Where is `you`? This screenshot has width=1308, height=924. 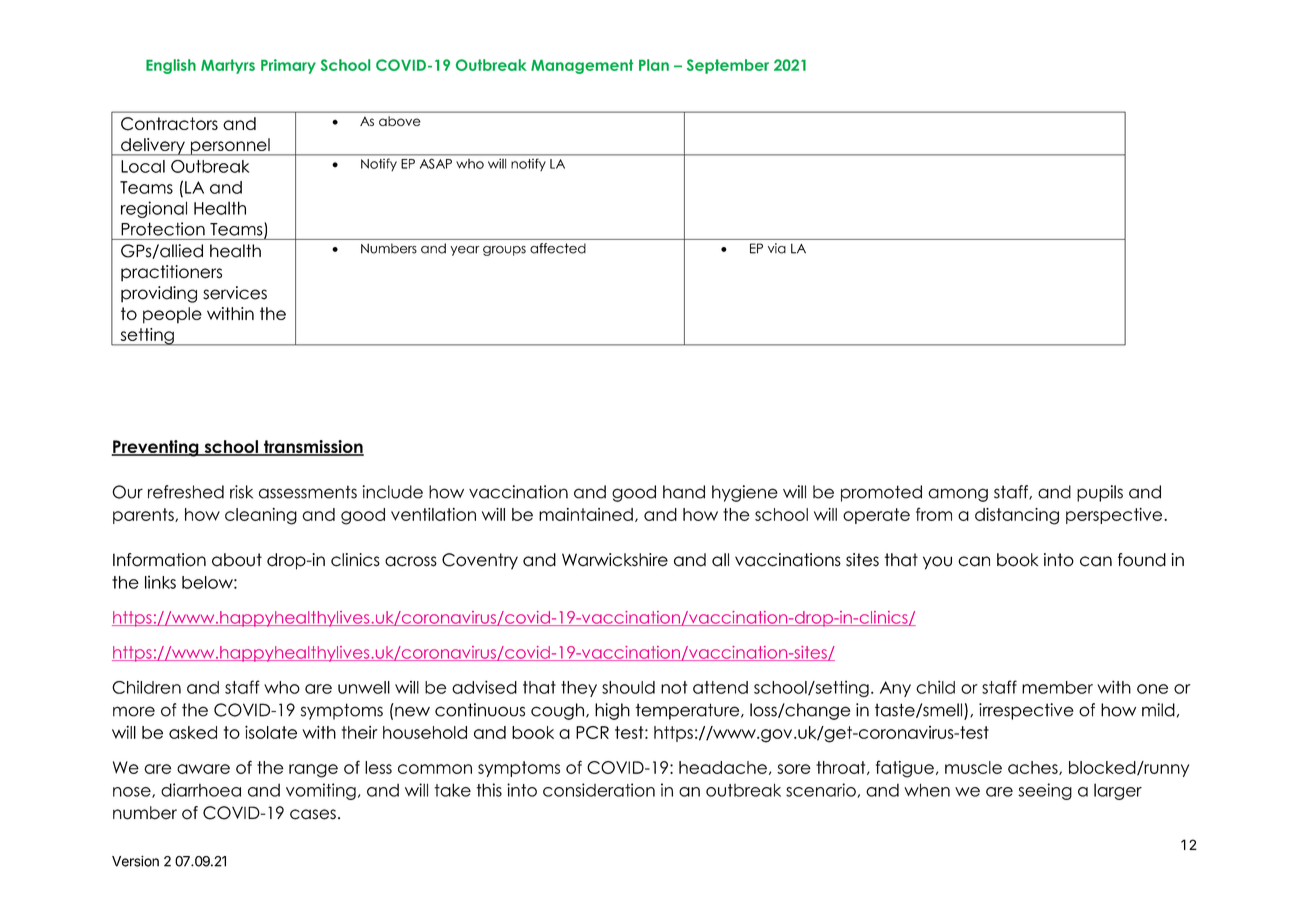 you is located at coordinates (937, 563).
